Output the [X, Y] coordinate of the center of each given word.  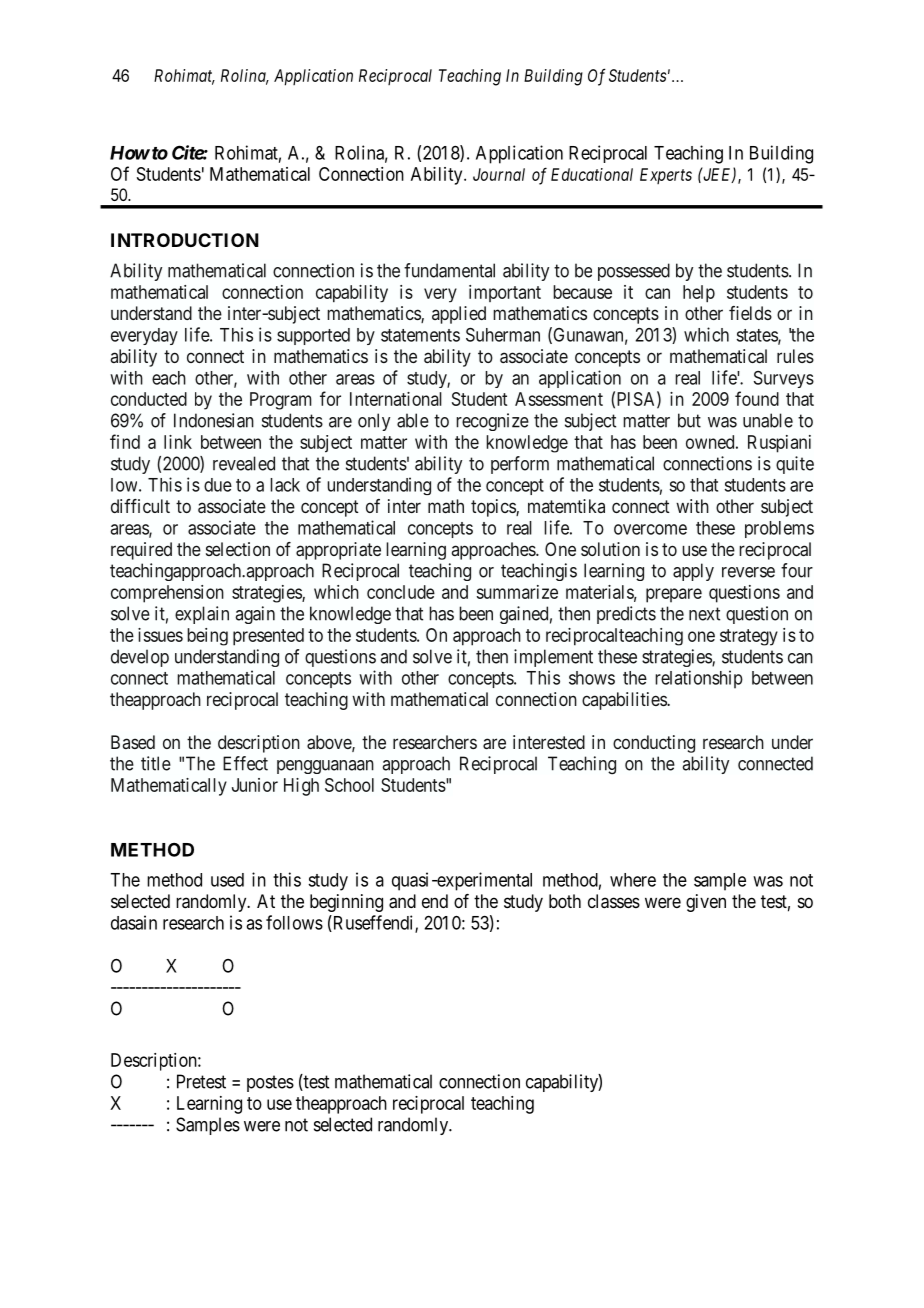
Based [133, 742]
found [757, 398]
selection [238, 549]
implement [553, 658]
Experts [666, 176]
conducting [654, 744]
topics [494, 508]
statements [420, 335]
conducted [149, 399]
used [227, 880]
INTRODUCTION [185, 240]
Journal [499, 174]
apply [693, 572]
